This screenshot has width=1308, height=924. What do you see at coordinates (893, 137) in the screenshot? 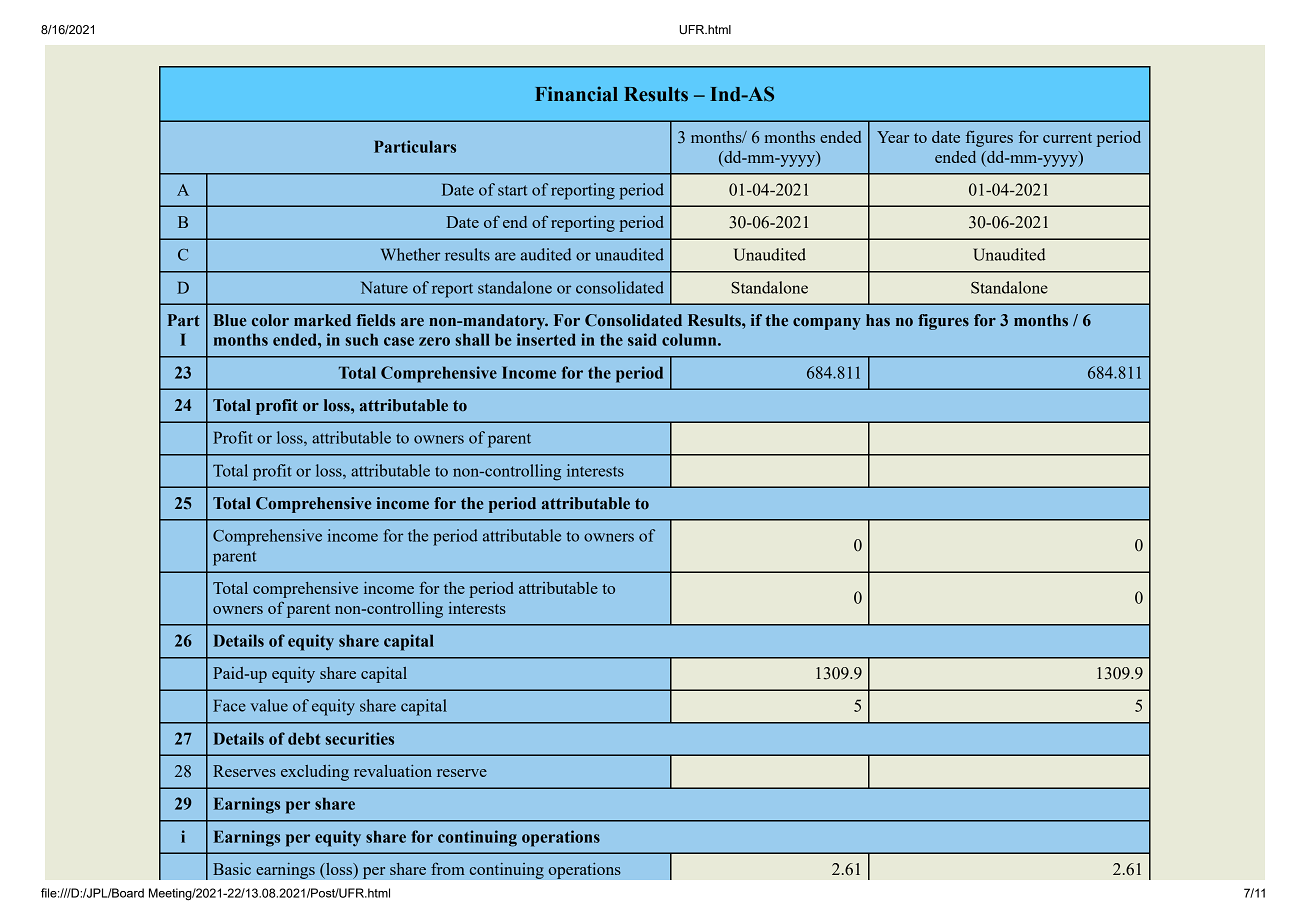
I see `Year` at bounding box center [893, 137].
